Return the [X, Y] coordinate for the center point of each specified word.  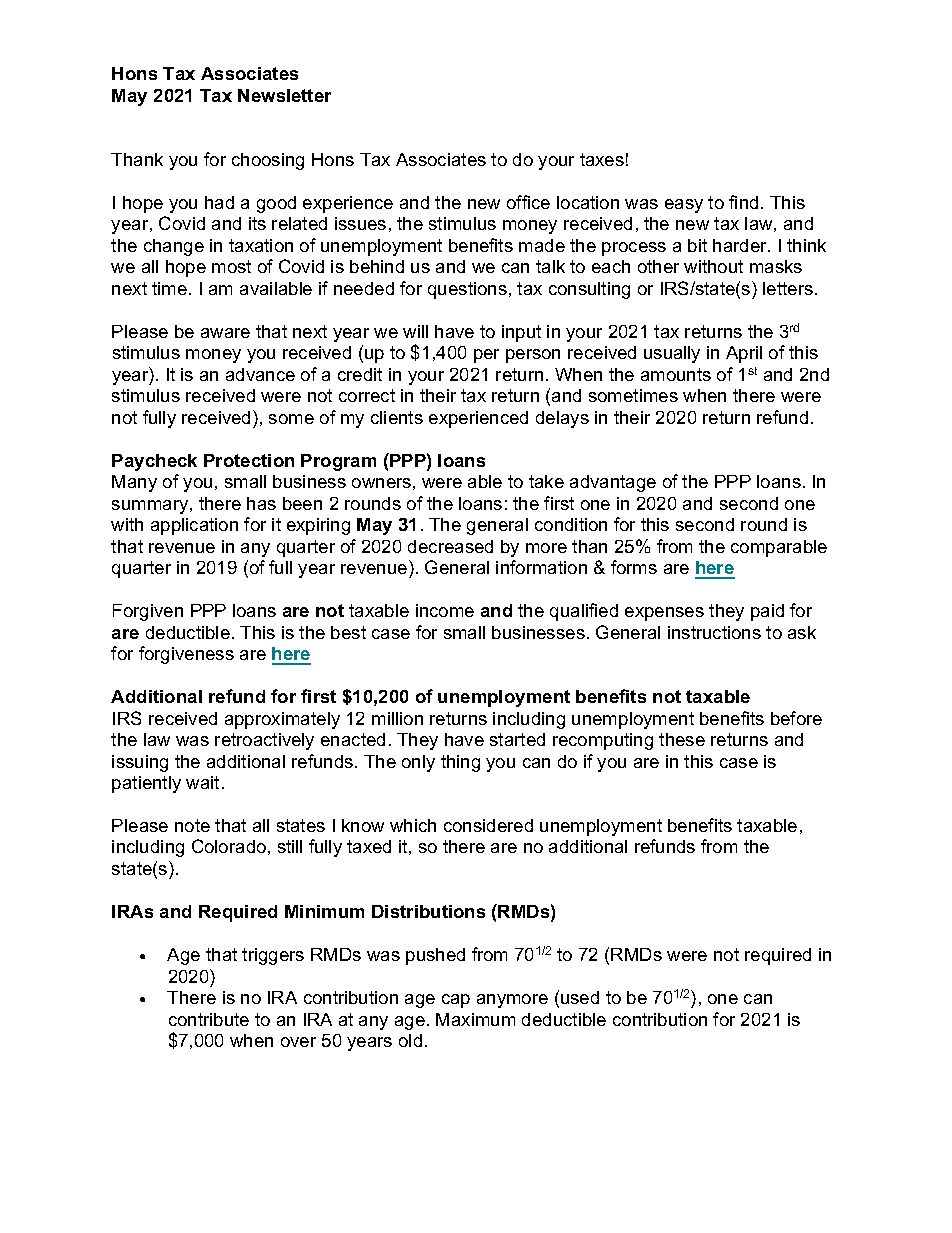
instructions [714, 632]
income [445, 610]
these [682, 739]
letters [788, 288]
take [546, 481]
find [743, 202]
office [528, 202]
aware [225, 333]
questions [467, 290]
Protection [249, 460]
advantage [613, 483]
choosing [268, 161]
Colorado [229, 846]
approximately [282, 720]
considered [488, 825]
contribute [209, 1019]
